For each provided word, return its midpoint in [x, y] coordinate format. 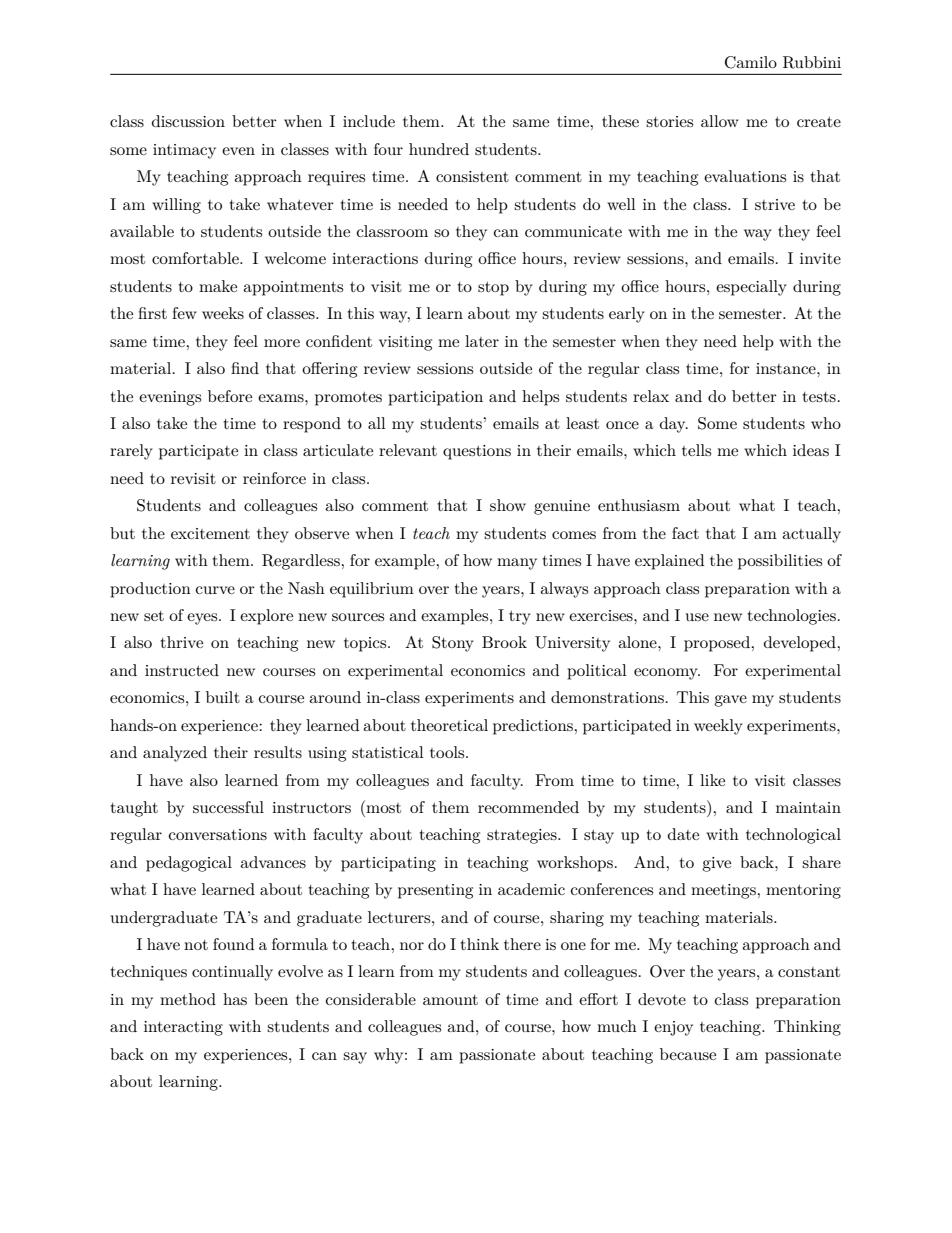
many [517, 564]
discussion [188, 121]
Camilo [751, 62]
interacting [183, 1028]
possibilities [780, 562]
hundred [439, 149]
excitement [210, 533]
